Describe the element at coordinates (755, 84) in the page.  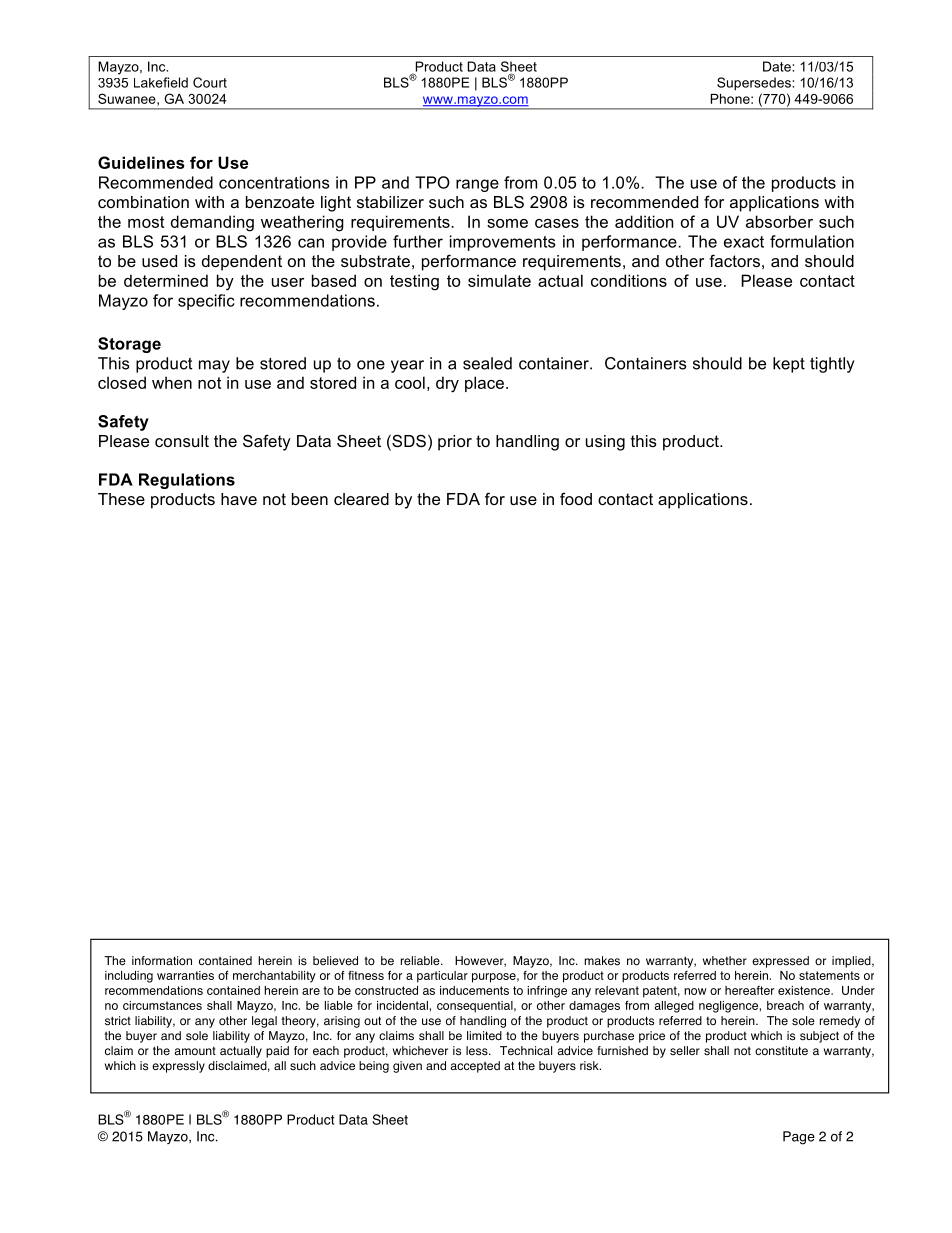
I see `Supersedes` at that location.
